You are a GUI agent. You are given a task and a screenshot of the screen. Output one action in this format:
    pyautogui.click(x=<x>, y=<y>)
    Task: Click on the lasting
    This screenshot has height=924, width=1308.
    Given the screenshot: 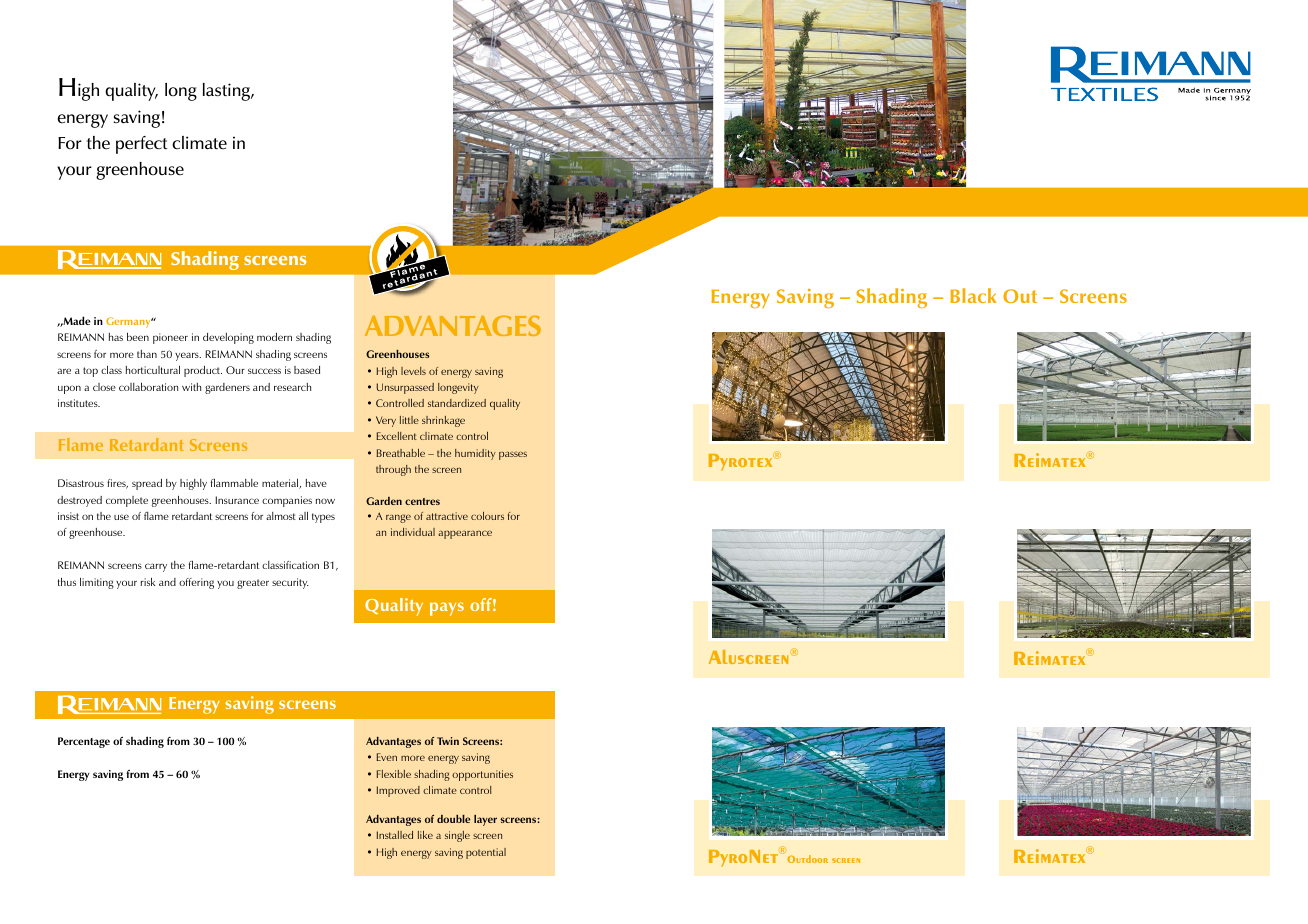 What is the action you would take?
    pyautogui.click(x=228, y=92)
